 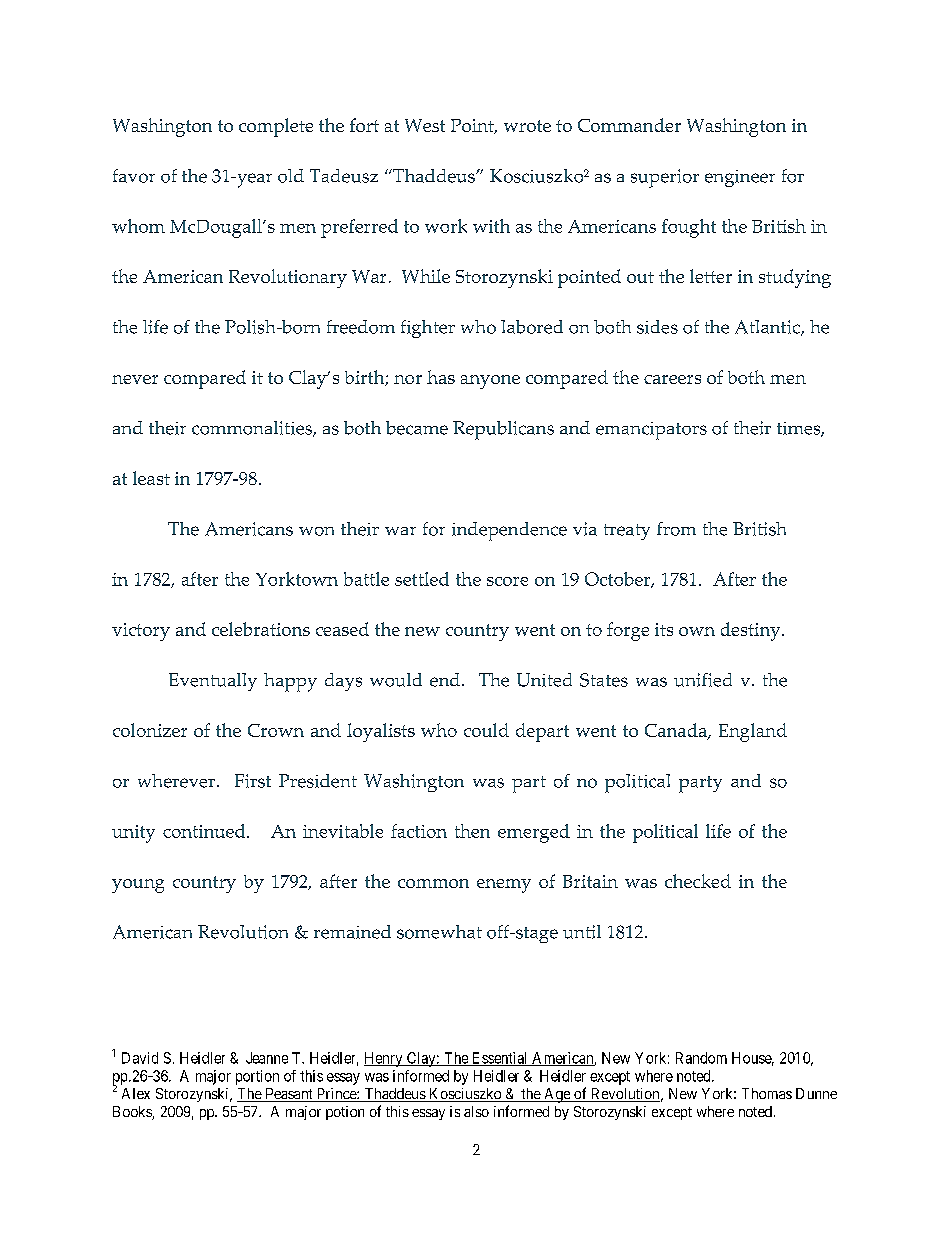 What do you see at coordinates (276, 127) in the screenshot?
I see `complete` at bounding box center [276, 127].
